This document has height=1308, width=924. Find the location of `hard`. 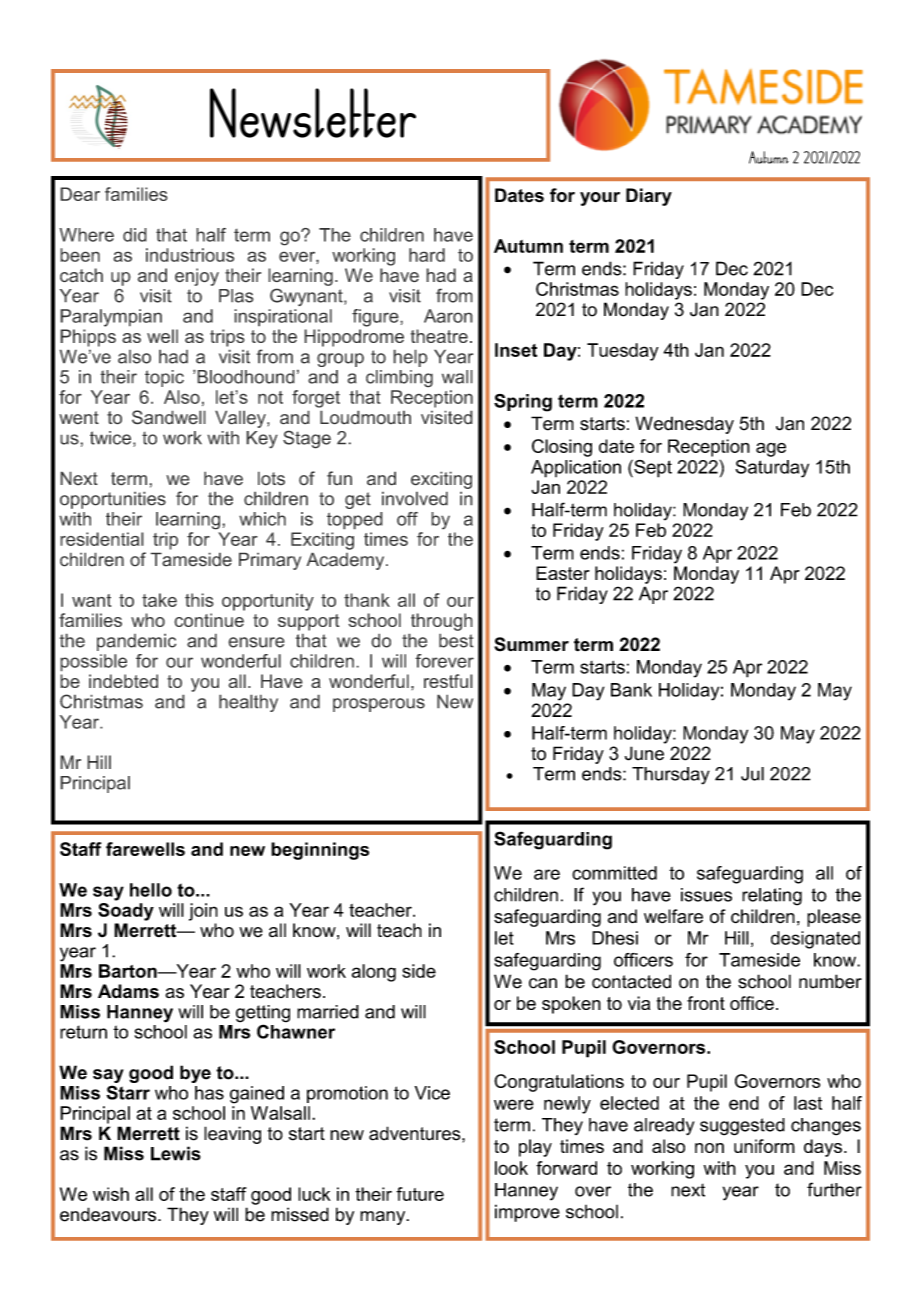

hard is located at coordinates (427, 255).
